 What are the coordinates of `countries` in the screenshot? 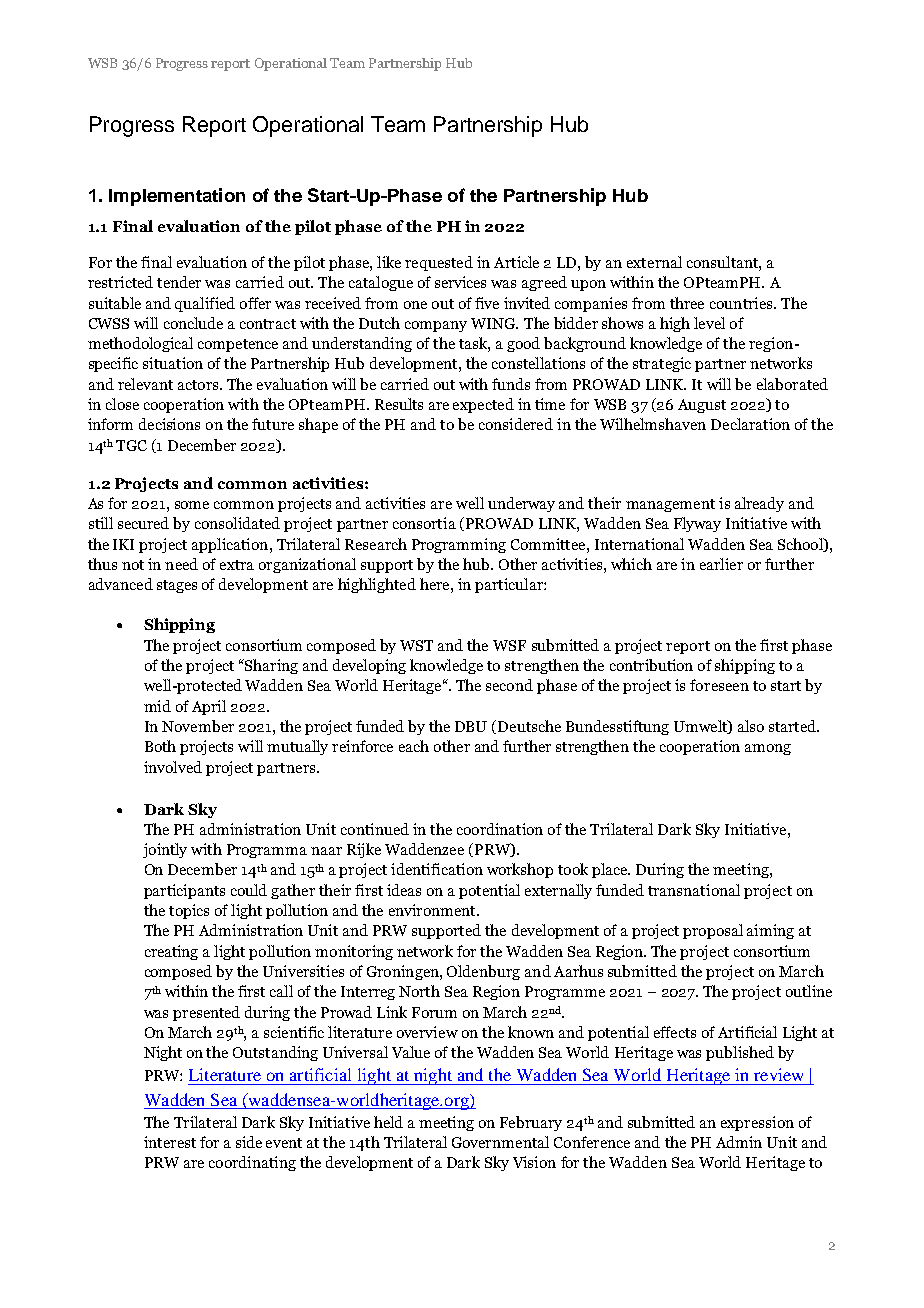 It's located at (742, 303).
